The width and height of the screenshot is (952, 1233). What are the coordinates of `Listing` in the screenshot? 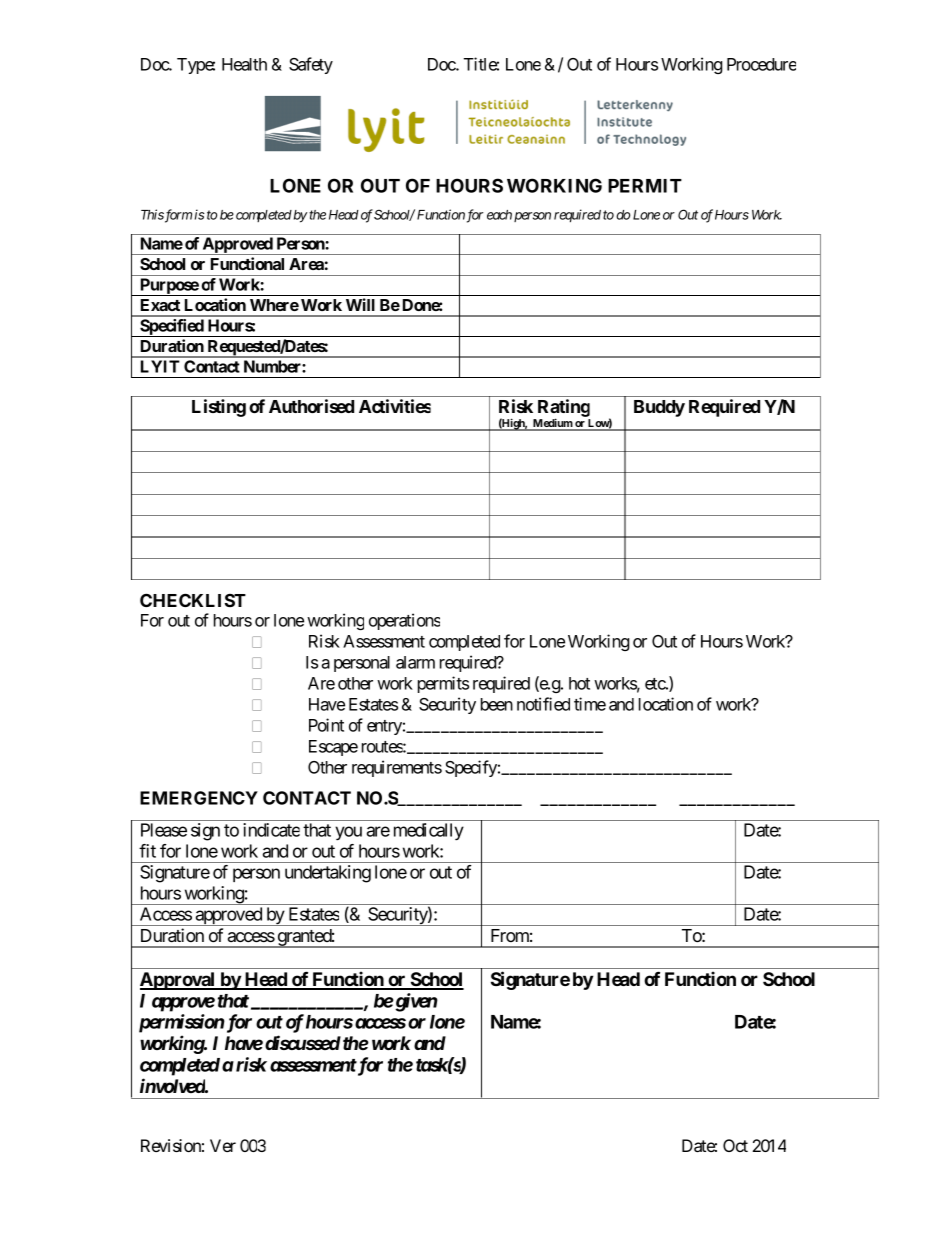 It's located at (219, 408).
